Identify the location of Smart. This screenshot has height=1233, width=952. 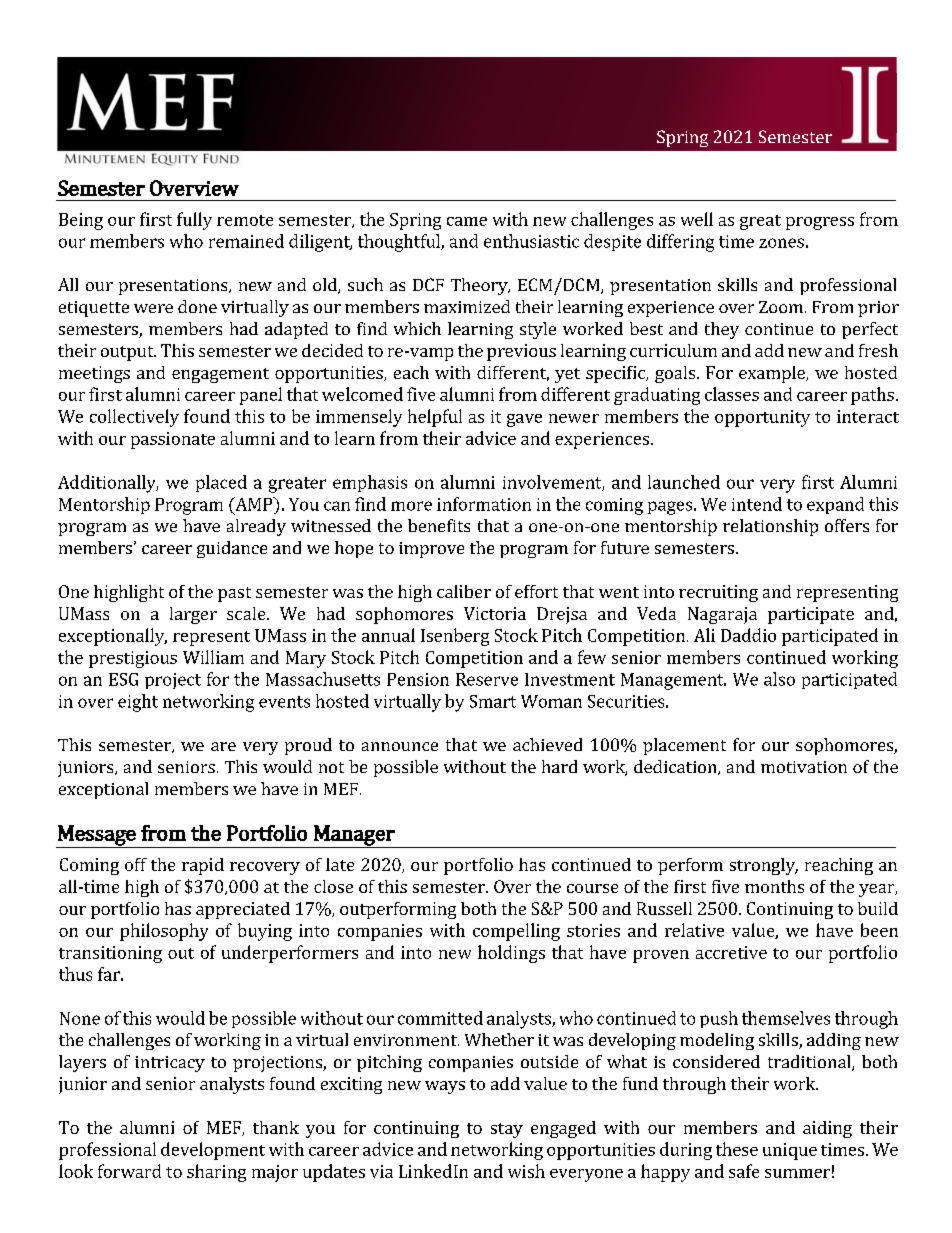
(493, 701).
